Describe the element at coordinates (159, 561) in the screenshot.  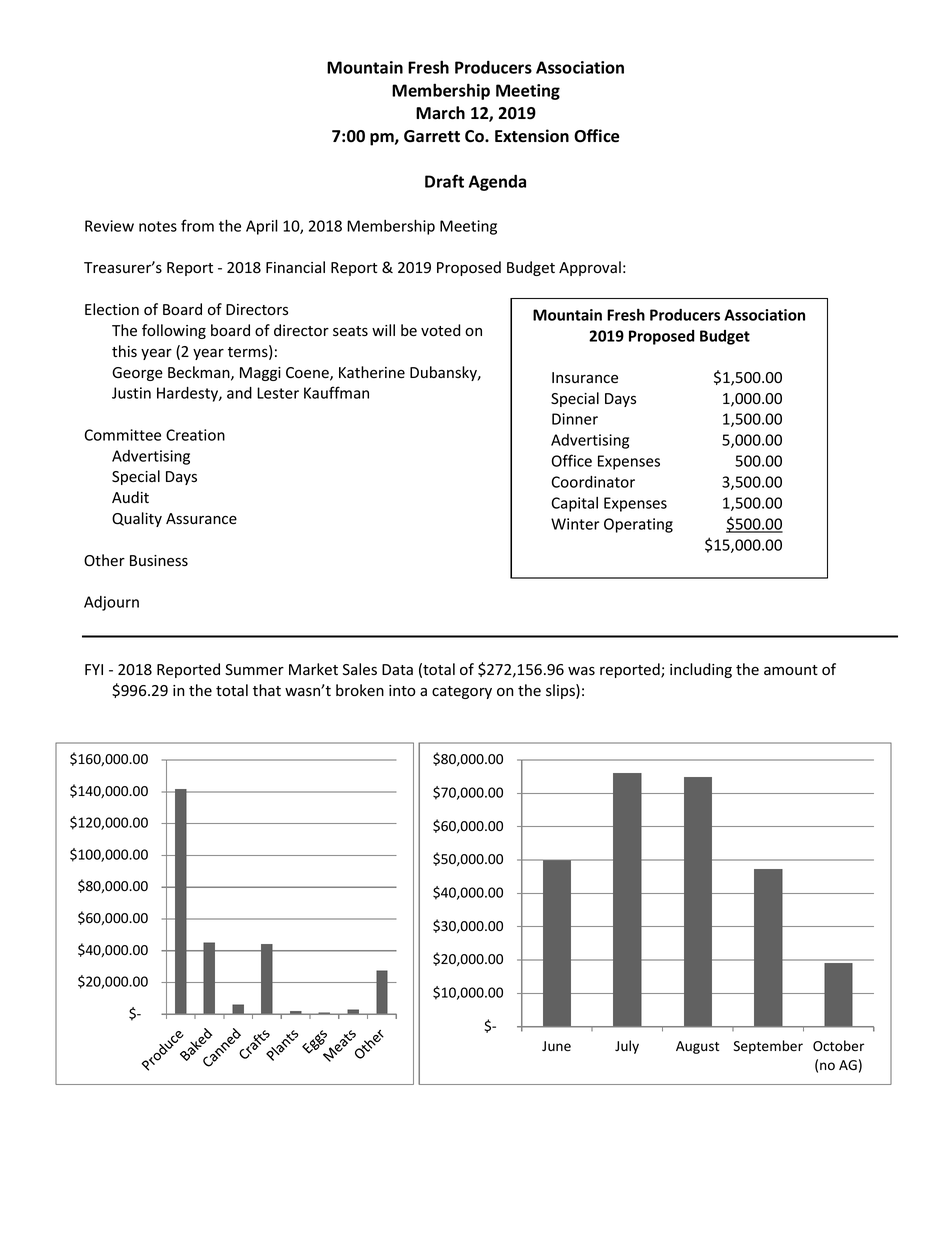
I see `Business` at that location.
